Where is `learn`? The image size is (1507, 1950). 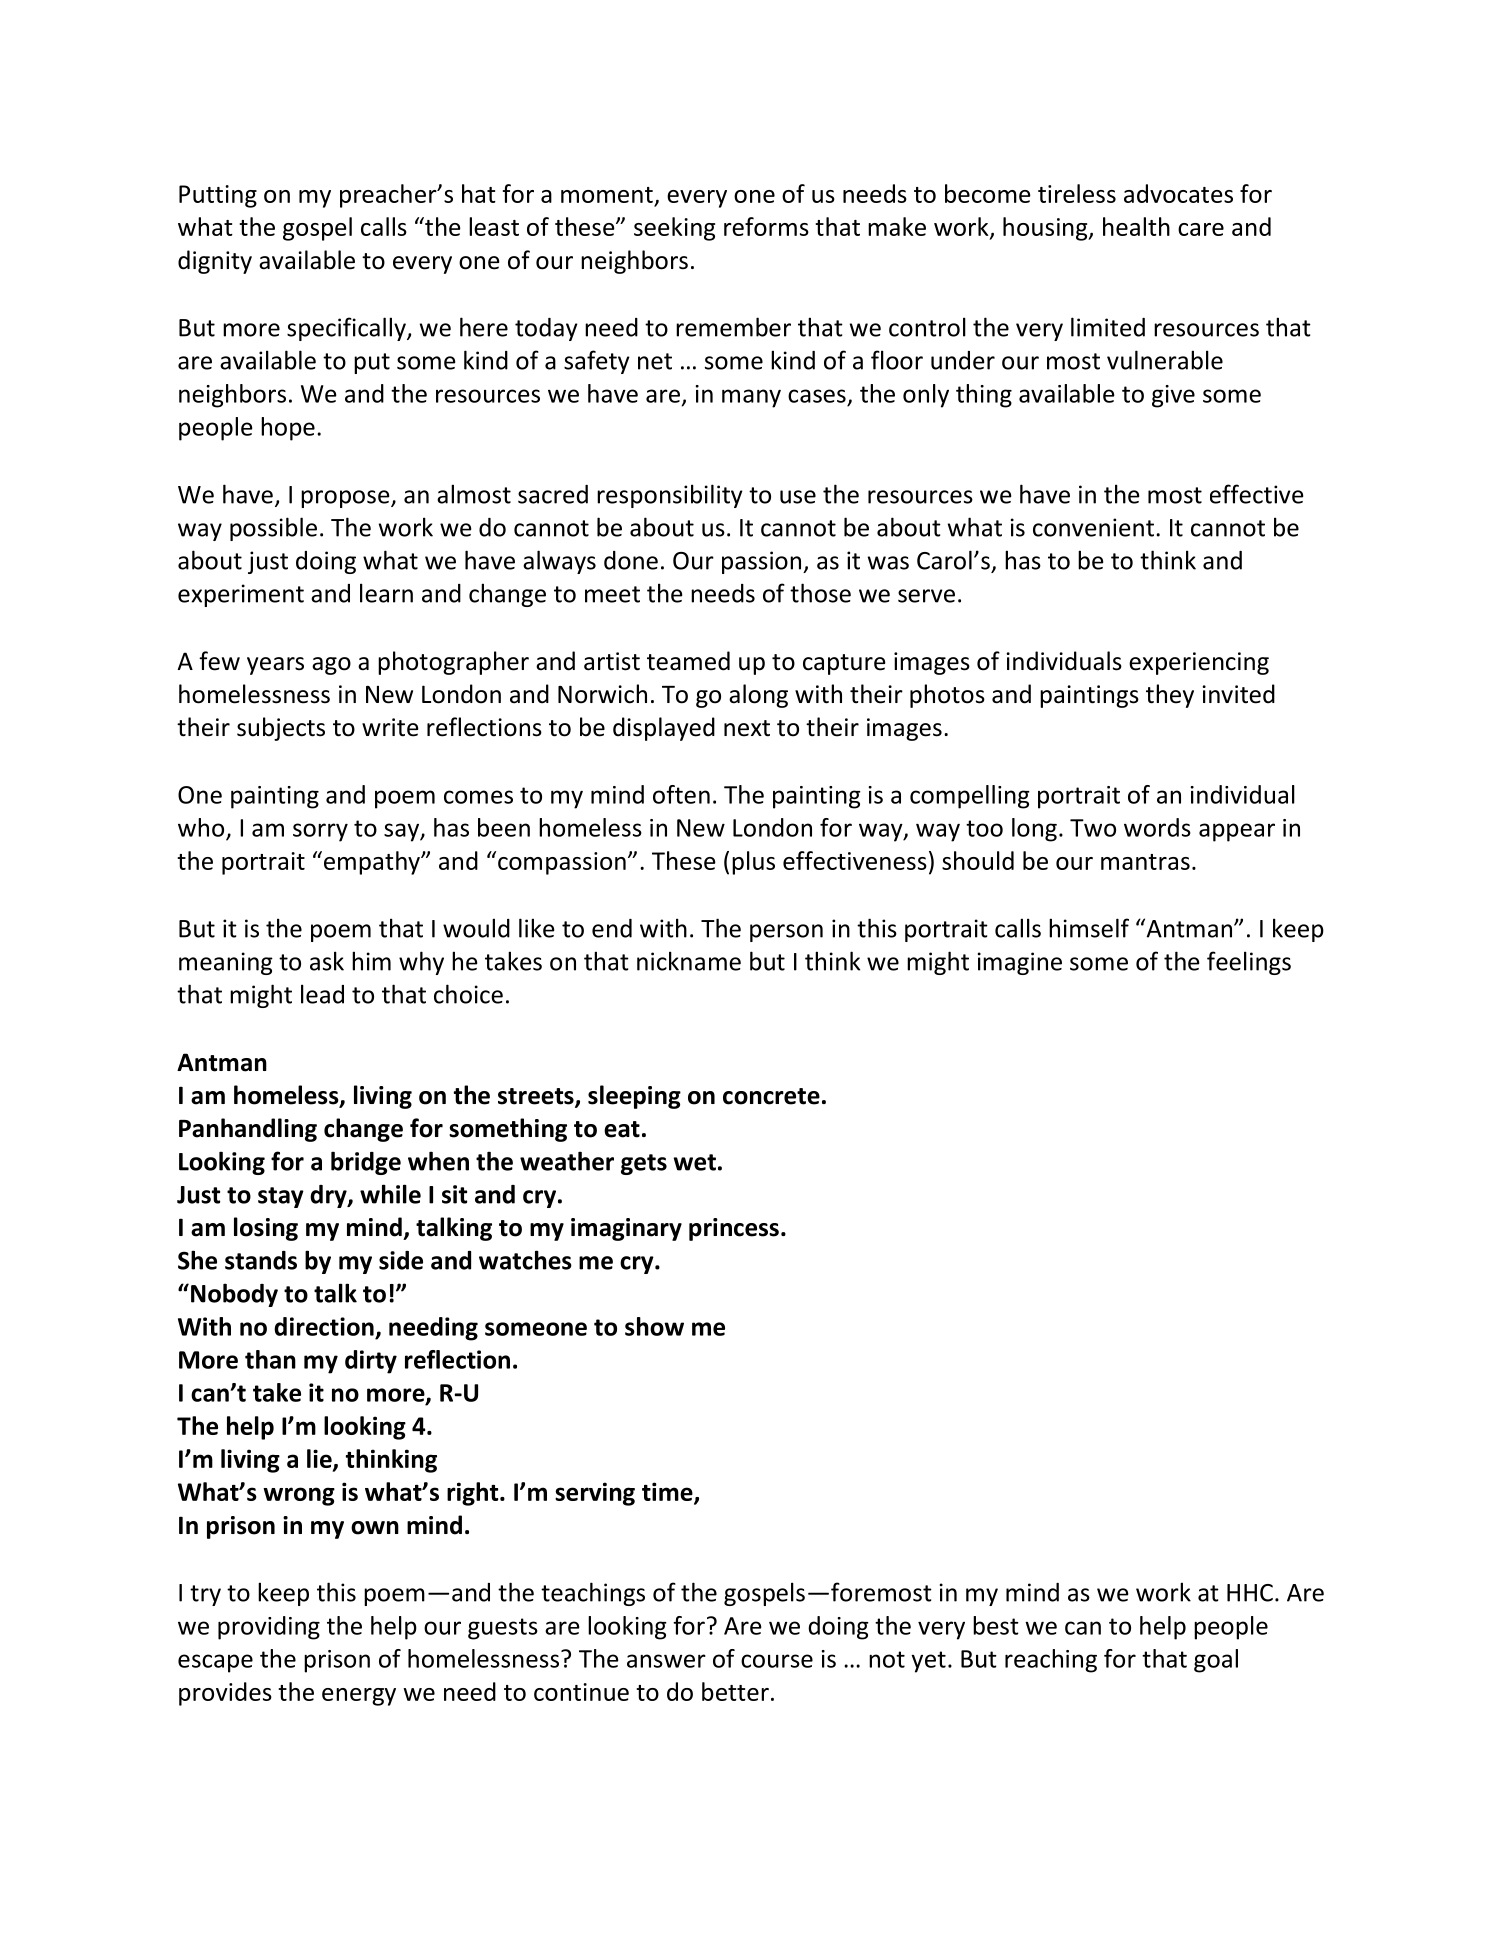 learn is located at coordinates (386, 593).
